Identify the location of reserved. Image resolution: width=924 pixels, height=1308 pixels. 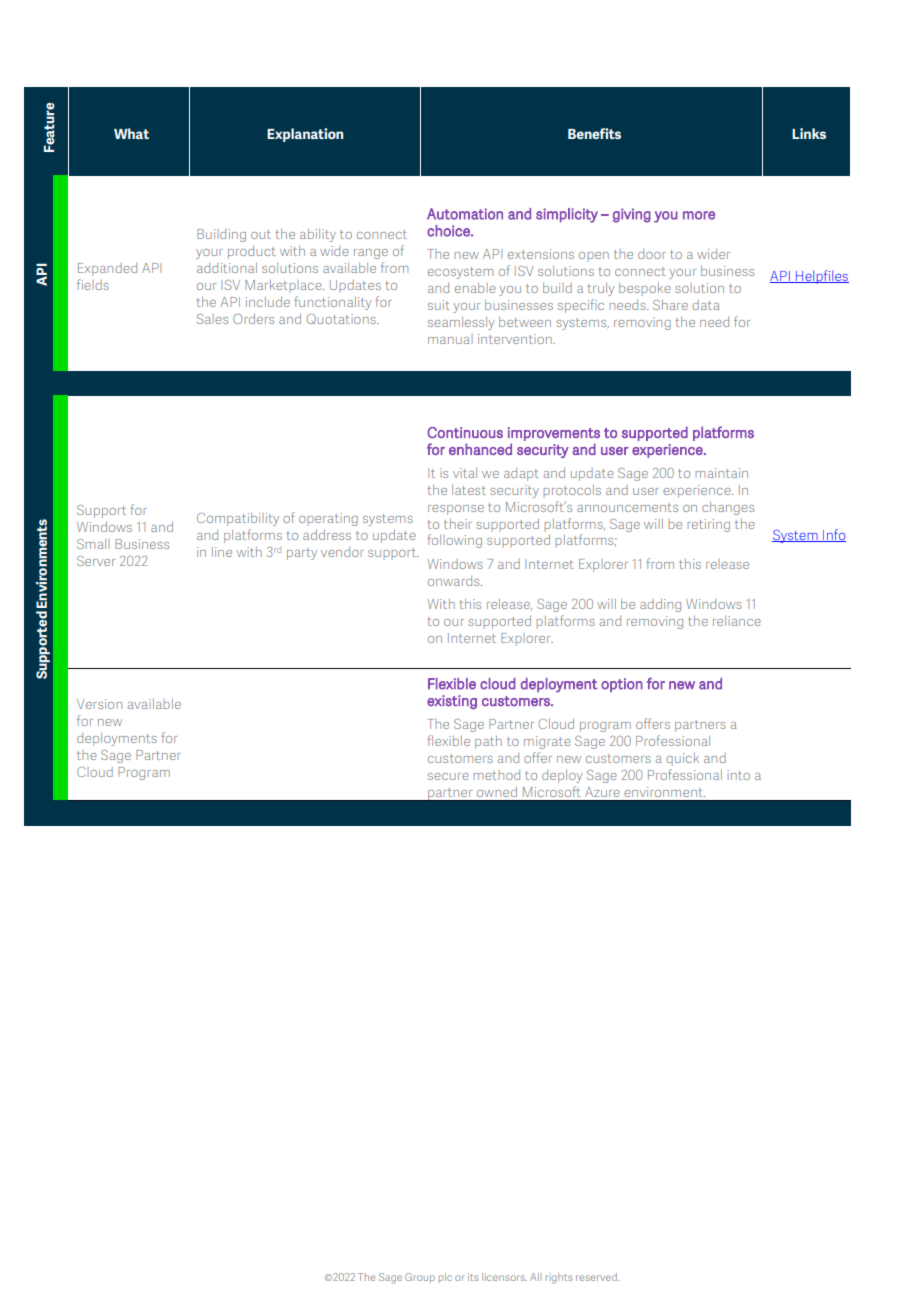
(597, 1277).
